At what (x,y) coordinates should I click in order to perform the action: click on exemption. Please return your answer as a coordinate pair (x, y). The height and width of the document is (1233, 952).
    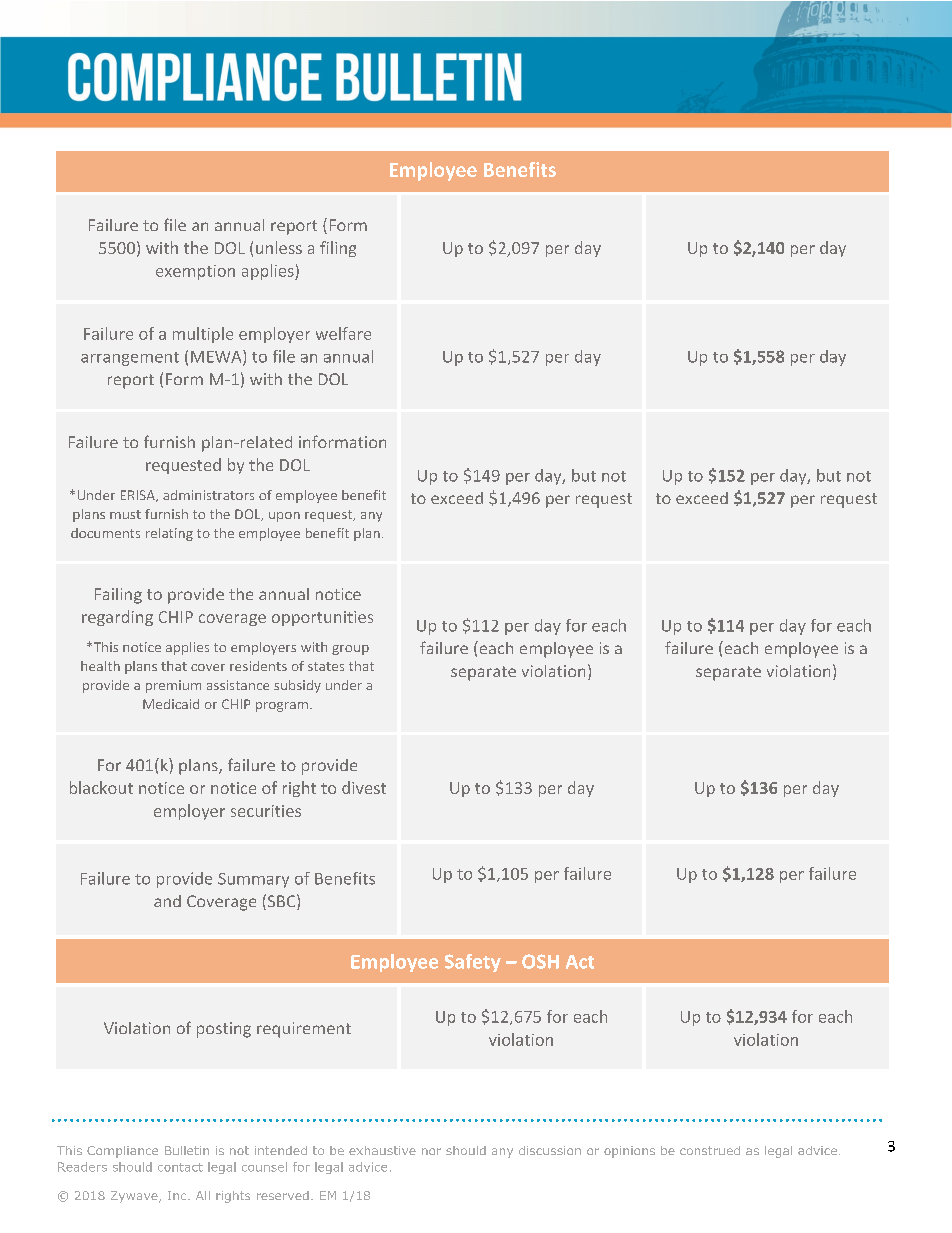
    Looking at the image, I should click on (195, 272).
